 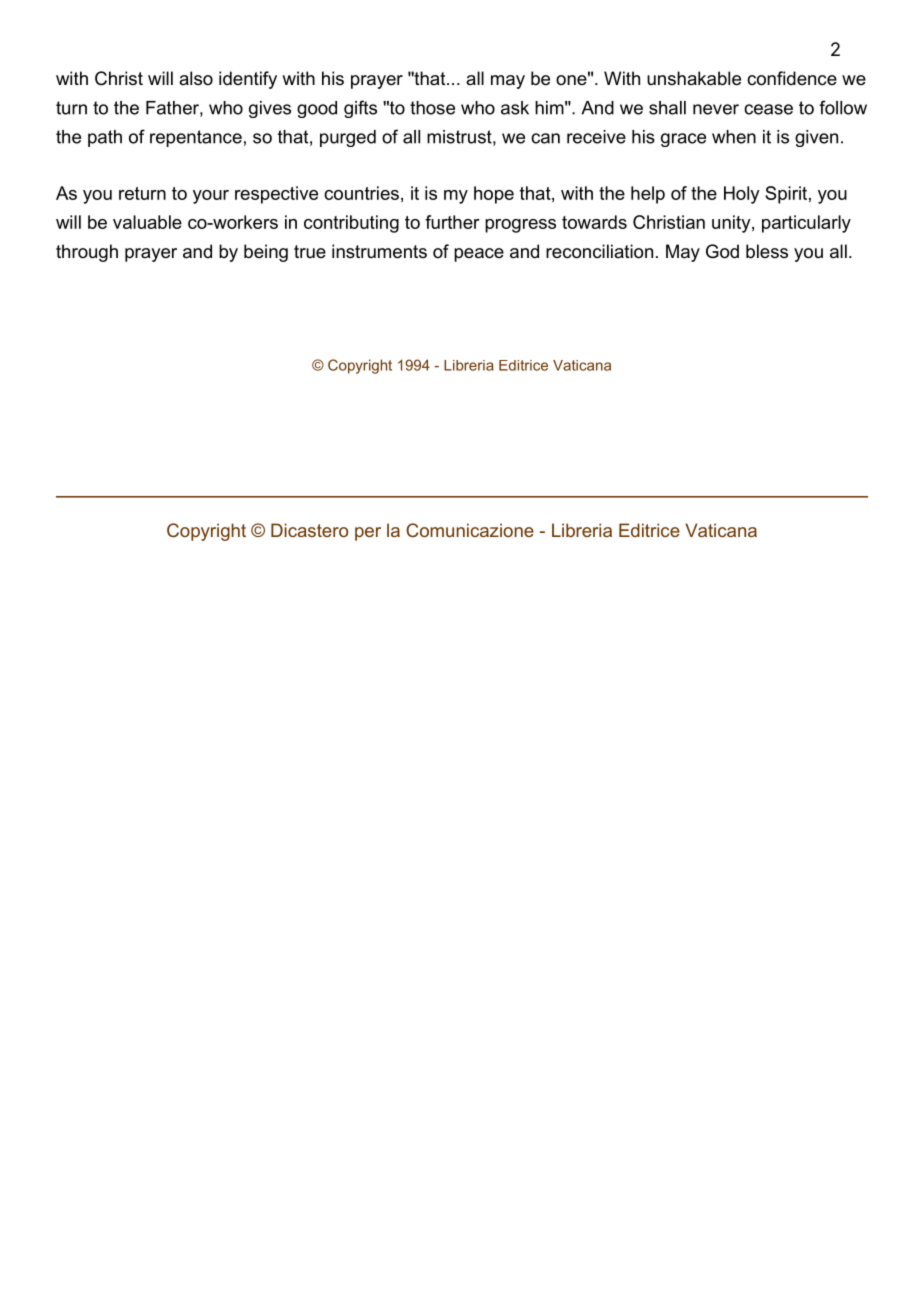 I want to click on God, so click(x=722, y=251).
